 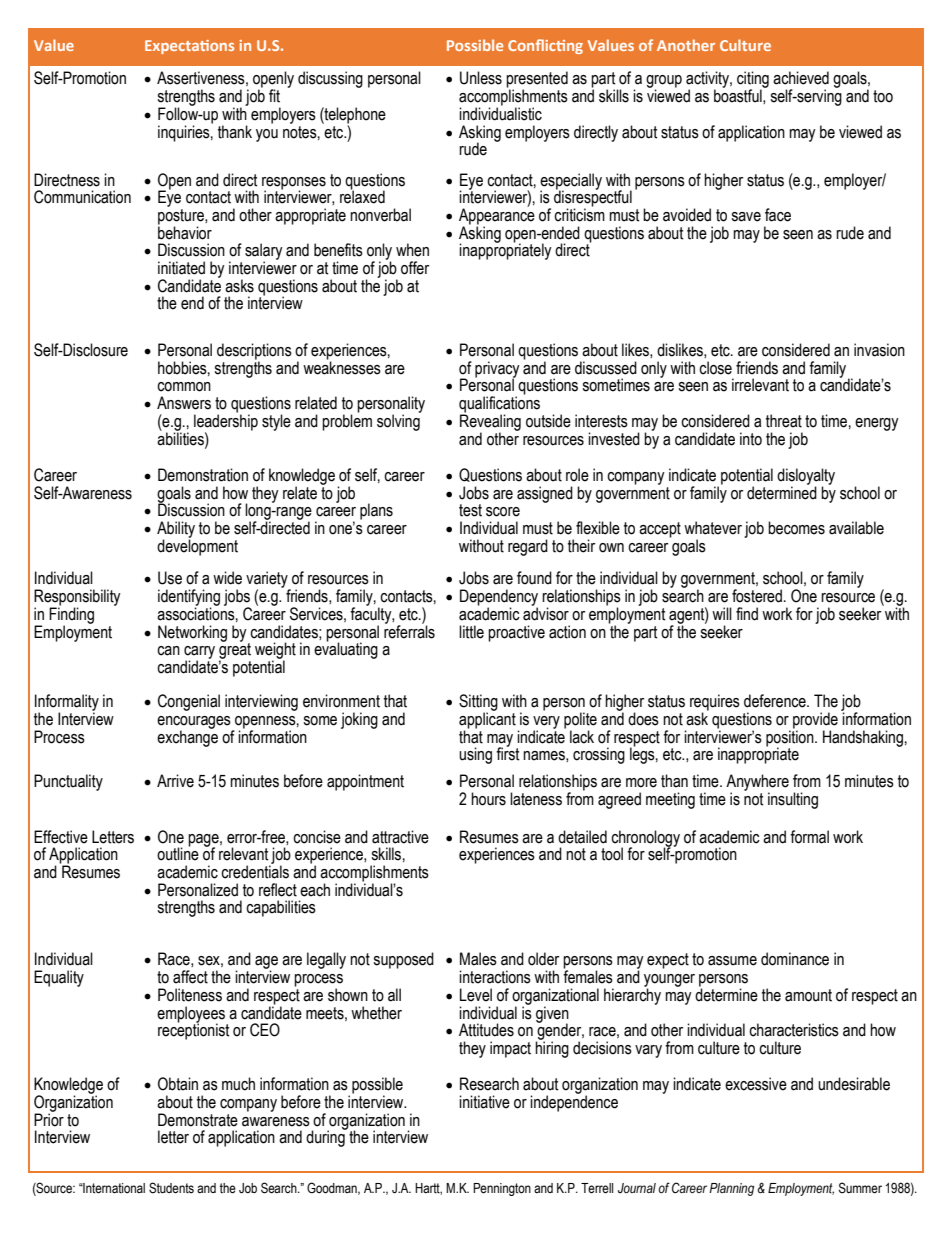 What do you see at coordinates (502, 1189) in the document?
I see `Pennington` at bounding box center [502, 1189].
